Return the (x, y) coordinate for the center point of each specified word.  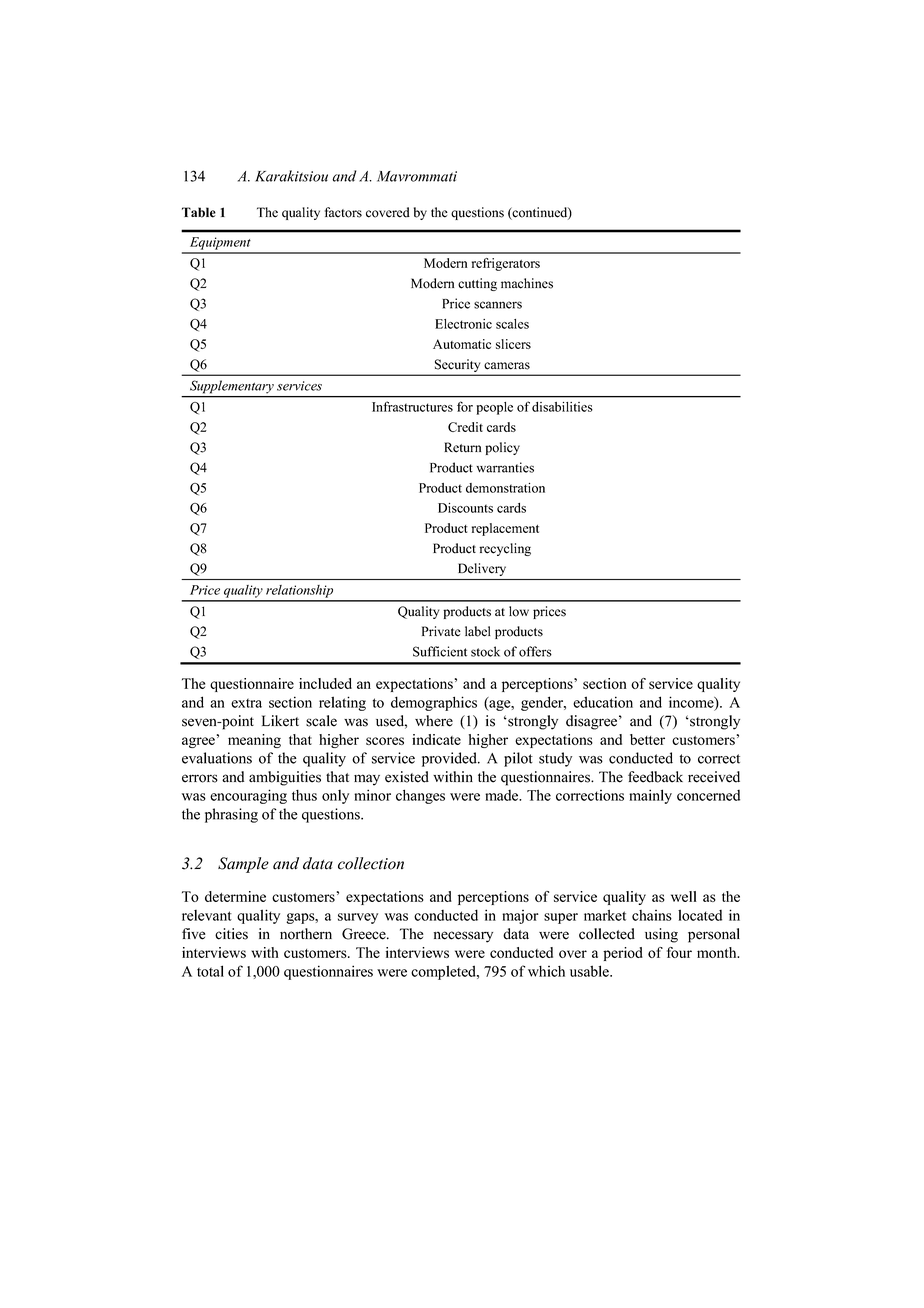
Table (199, 212)
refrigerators (506, 264)
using (661, 935)
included (325, 683)
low (519, 611)
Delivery (482, 569)
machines (527, 283)
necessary (463, 937)
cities (231, 934)
